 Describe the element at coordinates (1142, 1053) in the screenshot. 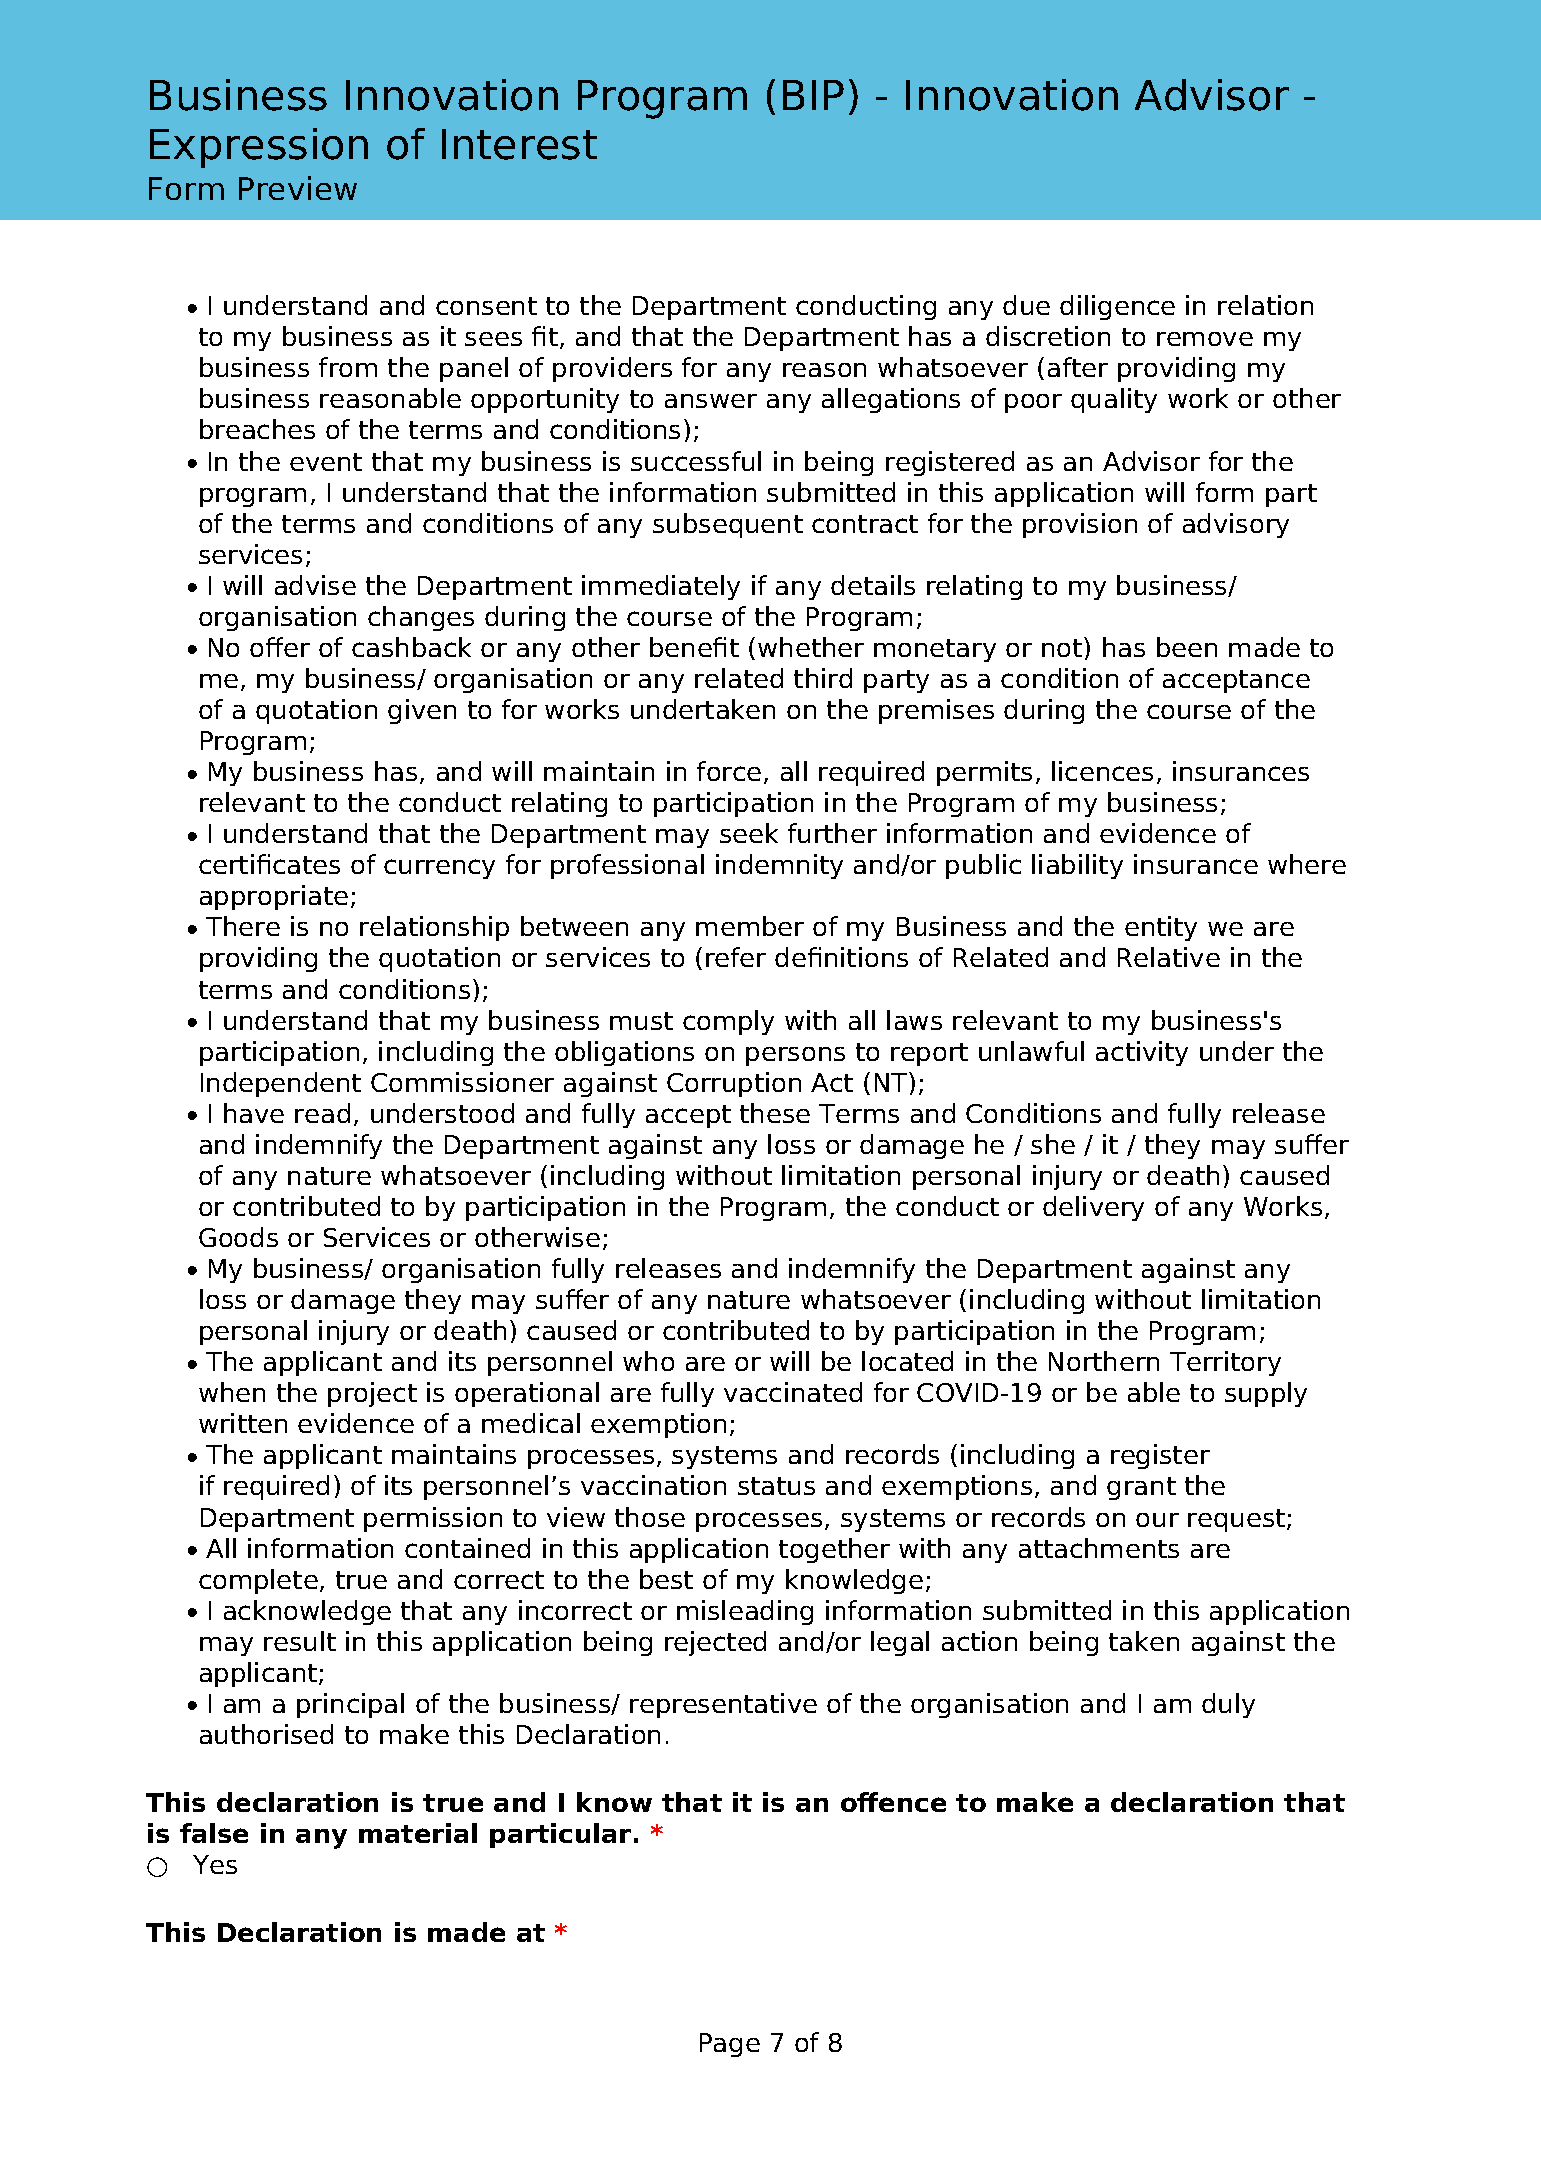

I see `activity` at that location.
